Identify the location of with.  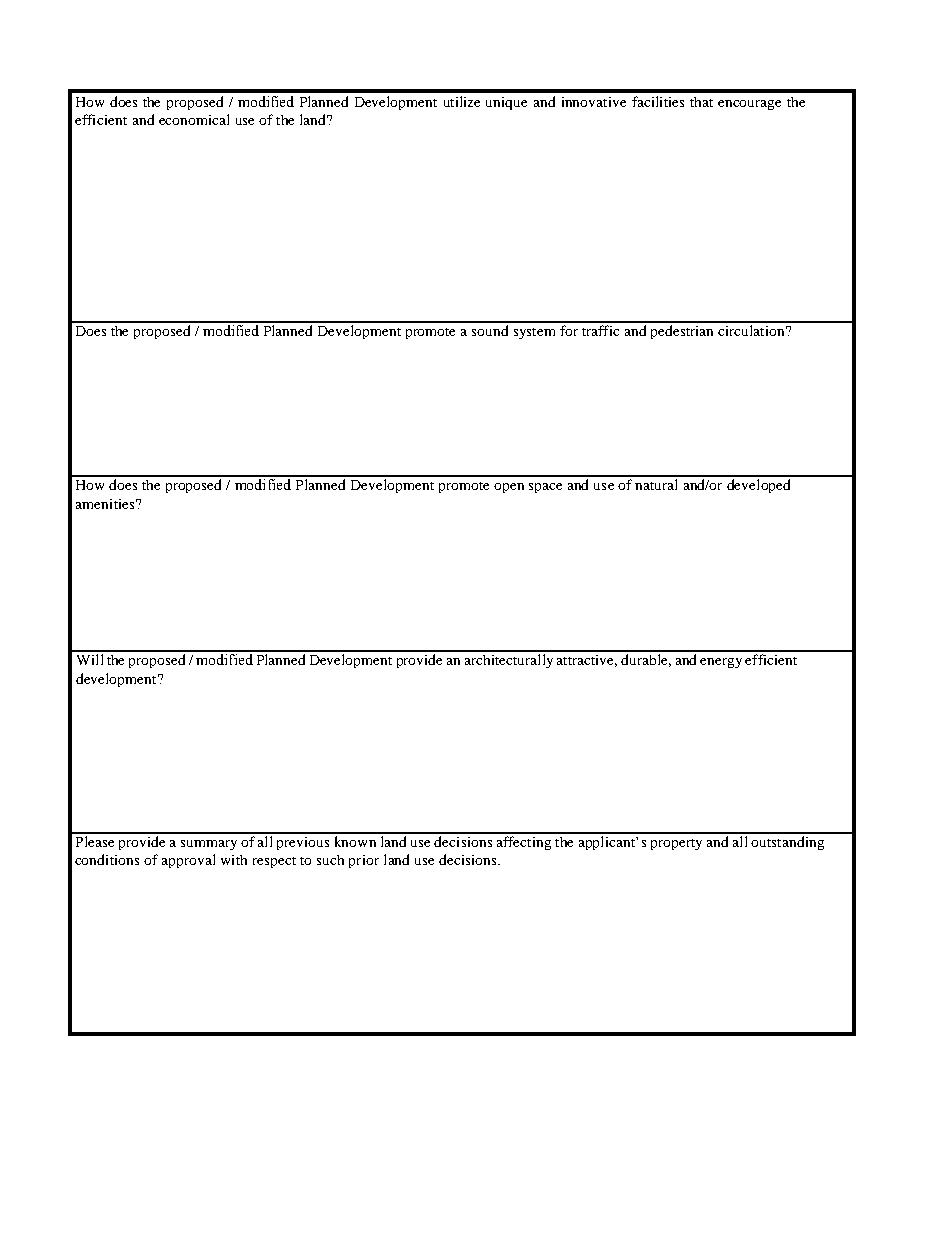
(234, 860).
